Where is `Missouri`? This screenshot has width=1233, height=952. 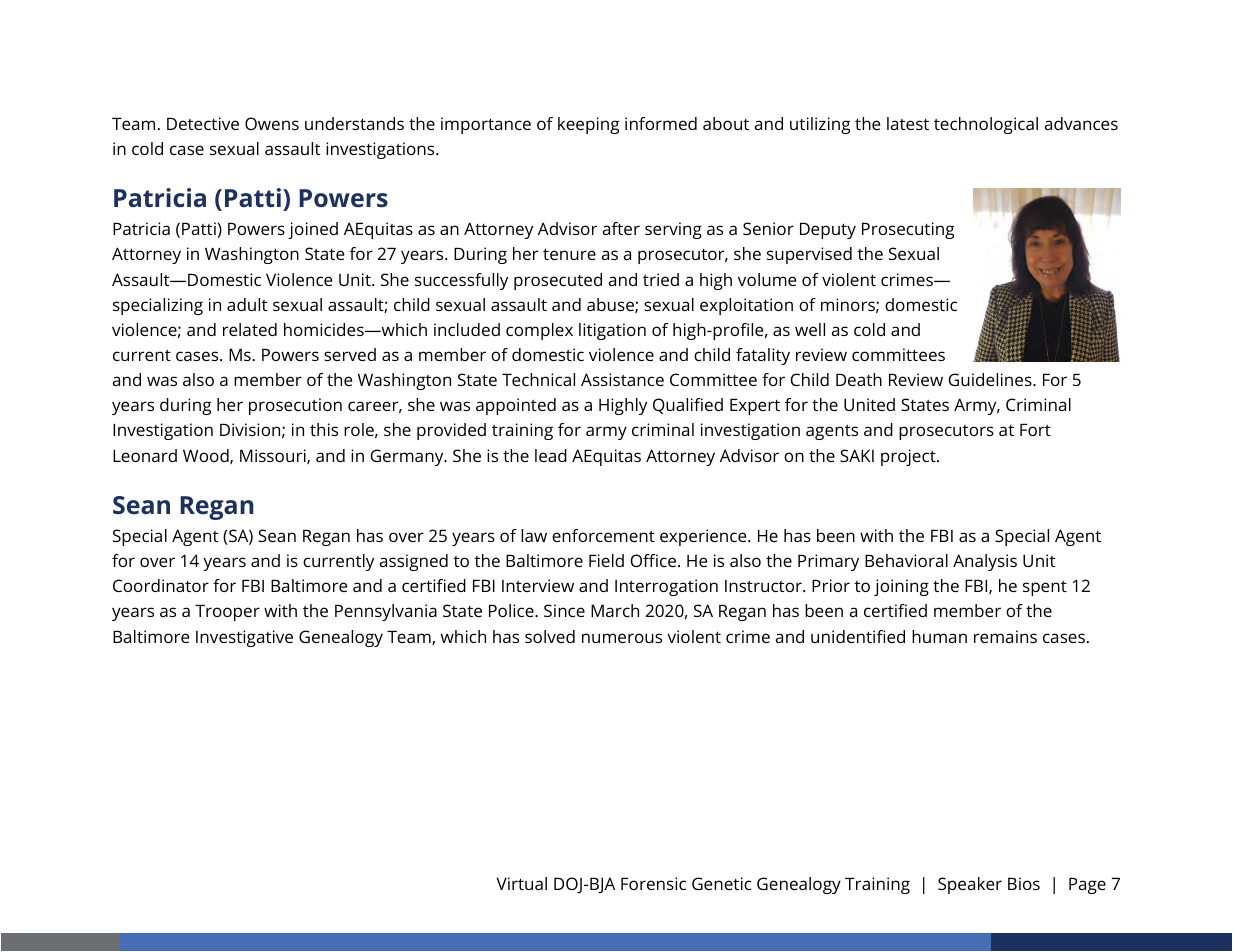
Missouri is located at coordinates (274, 456).
